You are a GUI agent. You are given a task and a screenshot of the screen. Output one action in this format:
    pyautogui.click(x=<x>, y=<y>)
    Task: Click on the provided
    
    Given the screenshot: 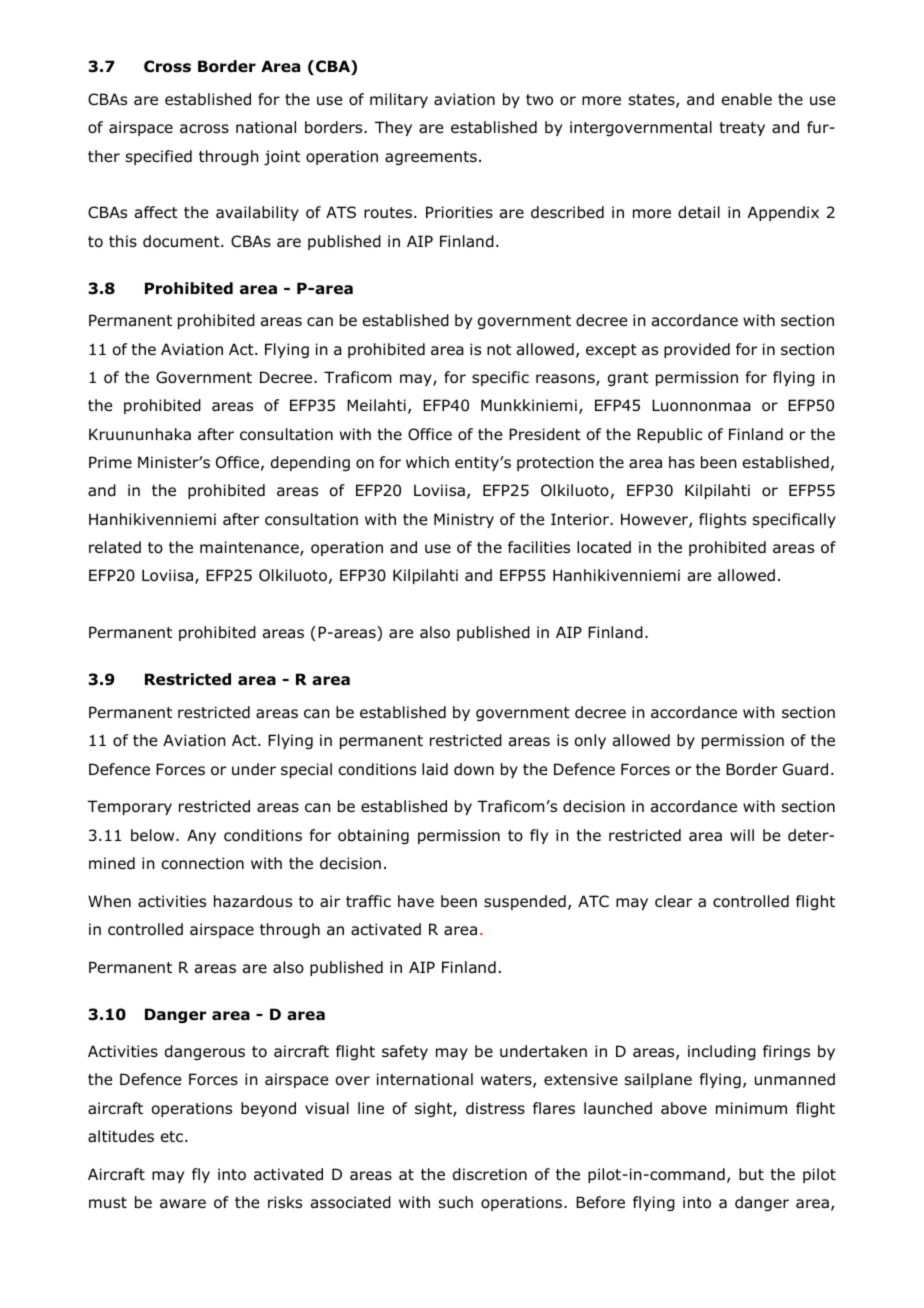 What is the action you would take?
    pyautogui.click(x=697, y=350)
